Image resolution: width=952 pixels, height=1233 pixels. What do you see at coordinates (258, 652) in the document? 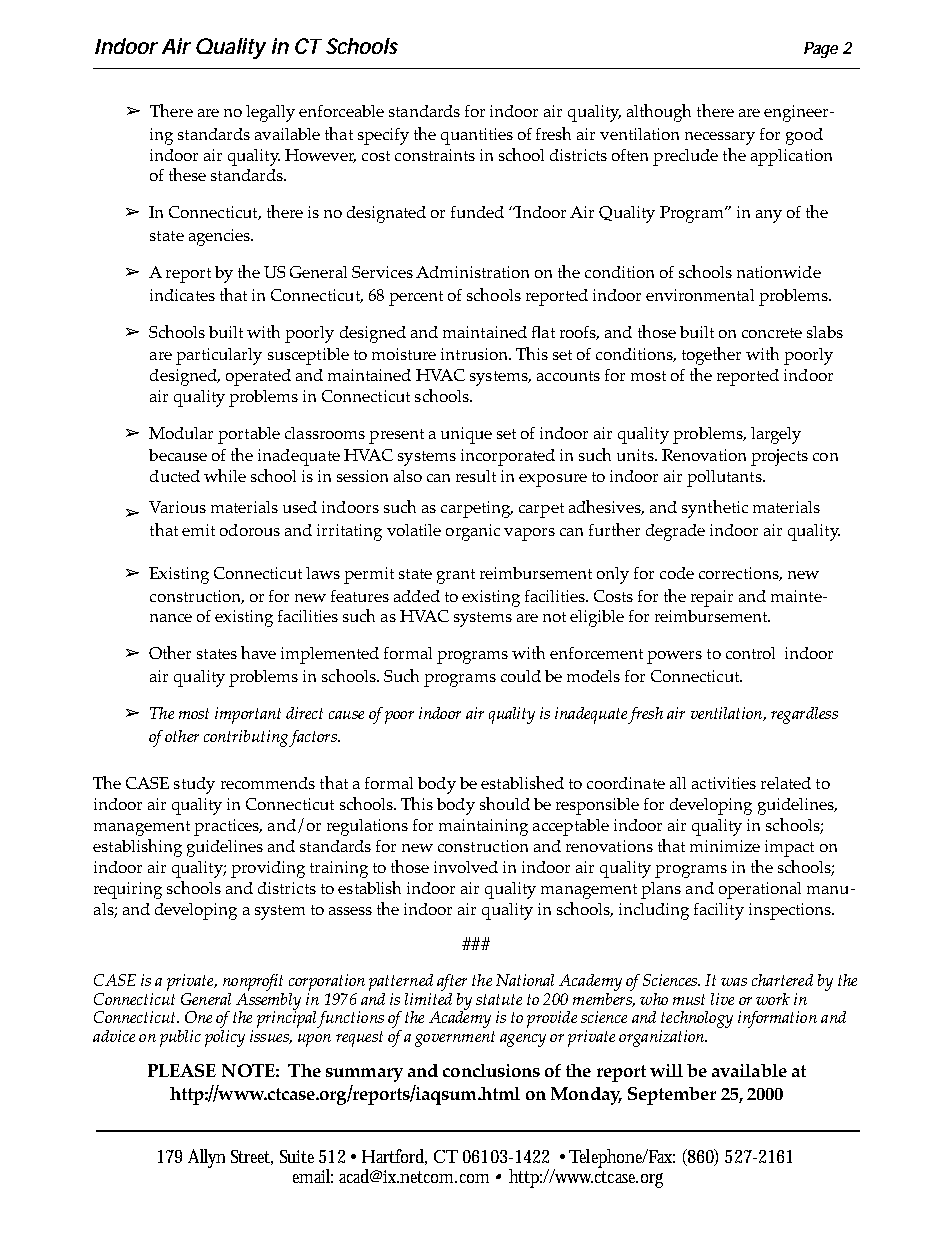
I see `have` at bounding box center [258, 652].
